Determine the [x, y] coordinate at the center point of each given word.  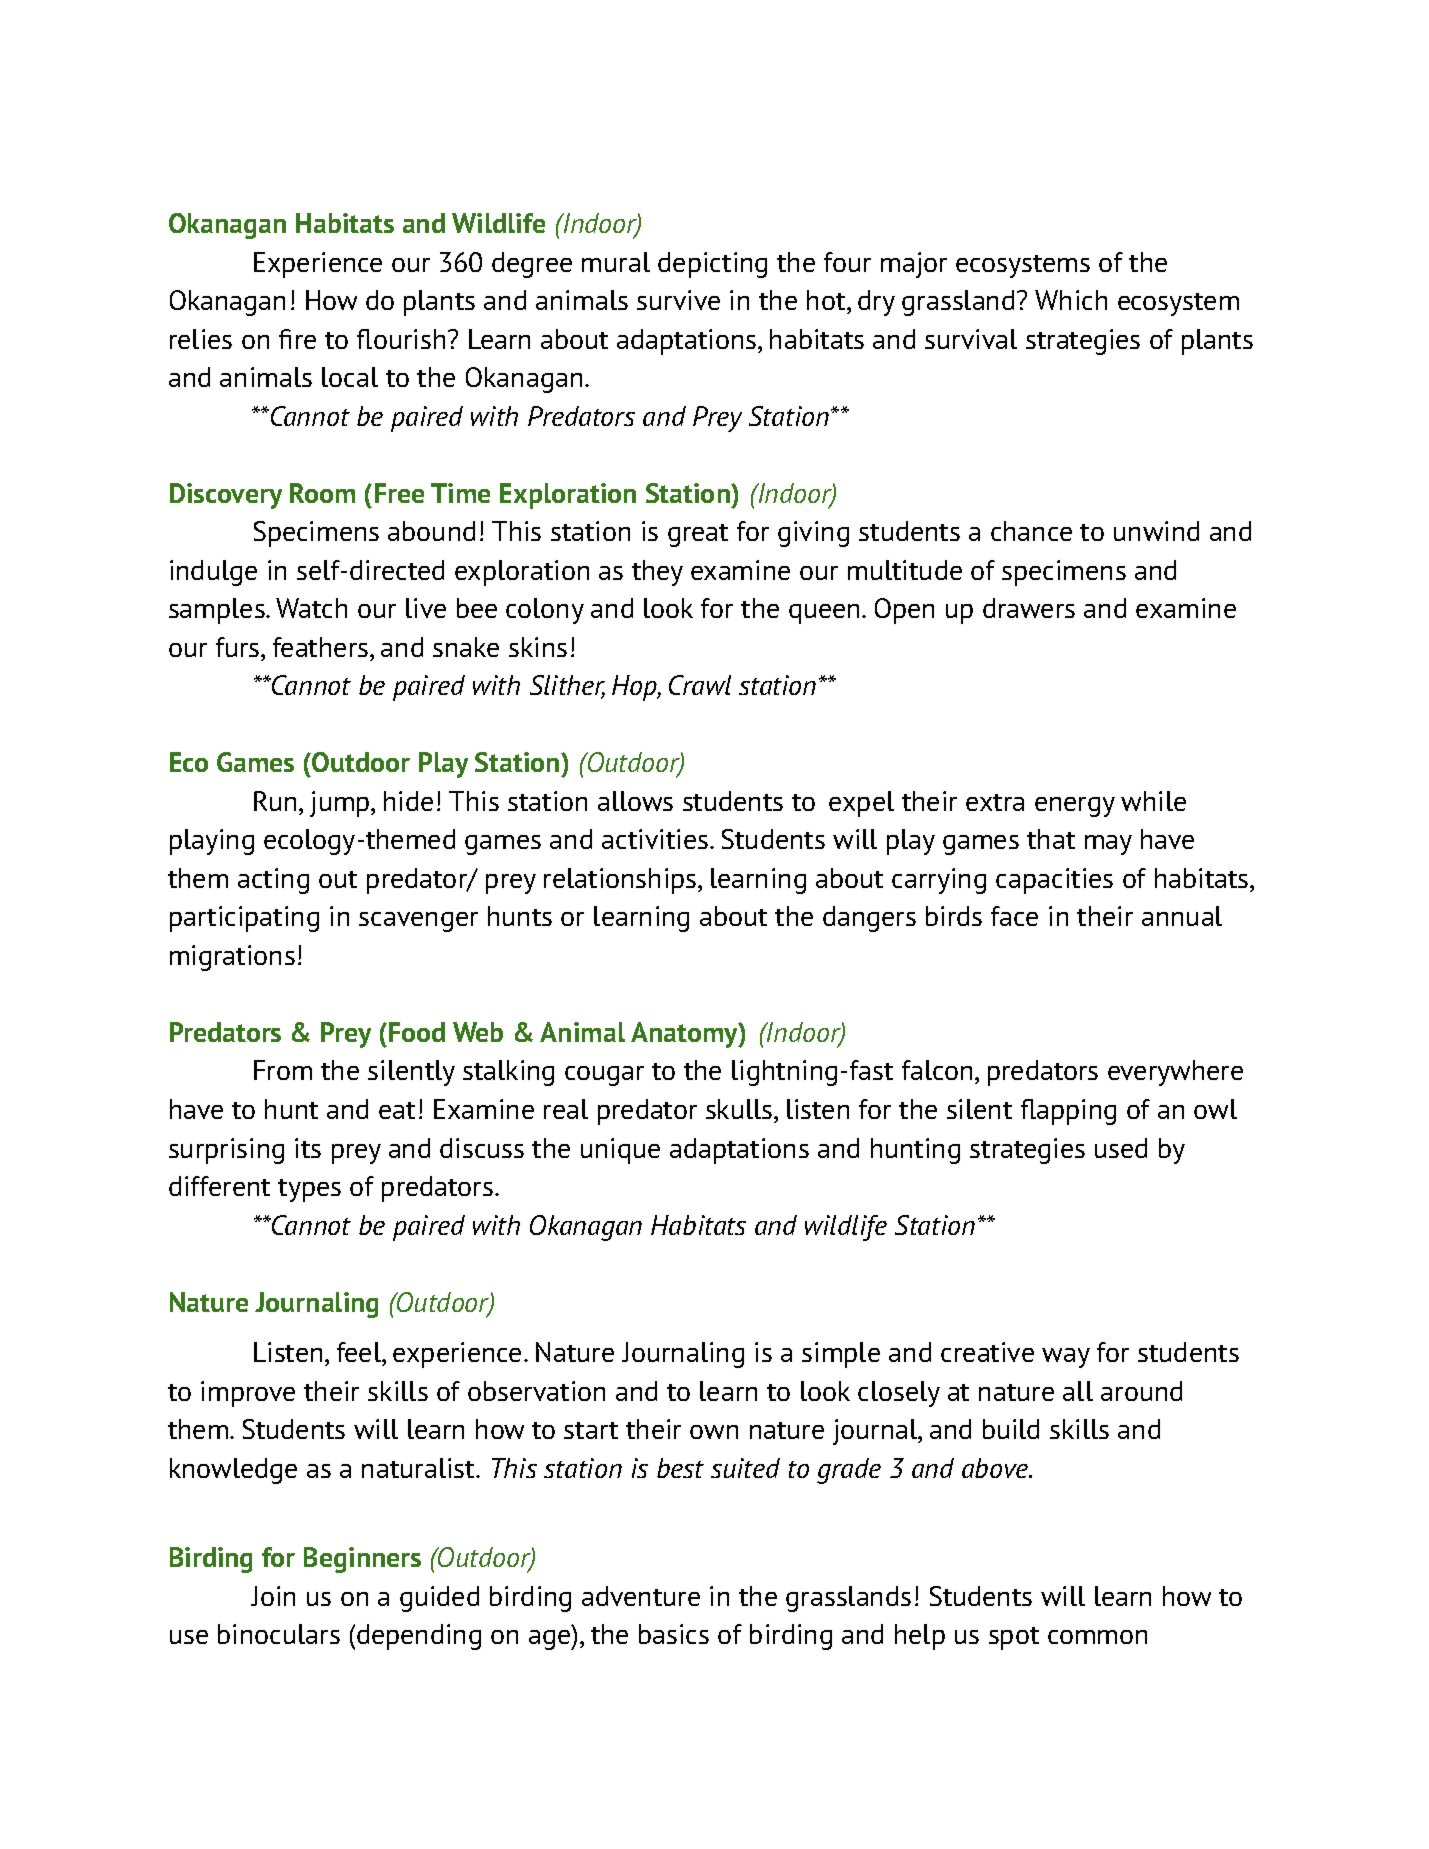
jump [341, 804]
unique [620, 1151]
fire [297, 339]
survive [678, 300]
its [308, 1148]
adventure [641, 1596]
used [1121, 1148]
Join [273, 1596]
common [1097, 1637]
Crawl [700, 685]
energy [1075, 807]
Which [1071, 300]
